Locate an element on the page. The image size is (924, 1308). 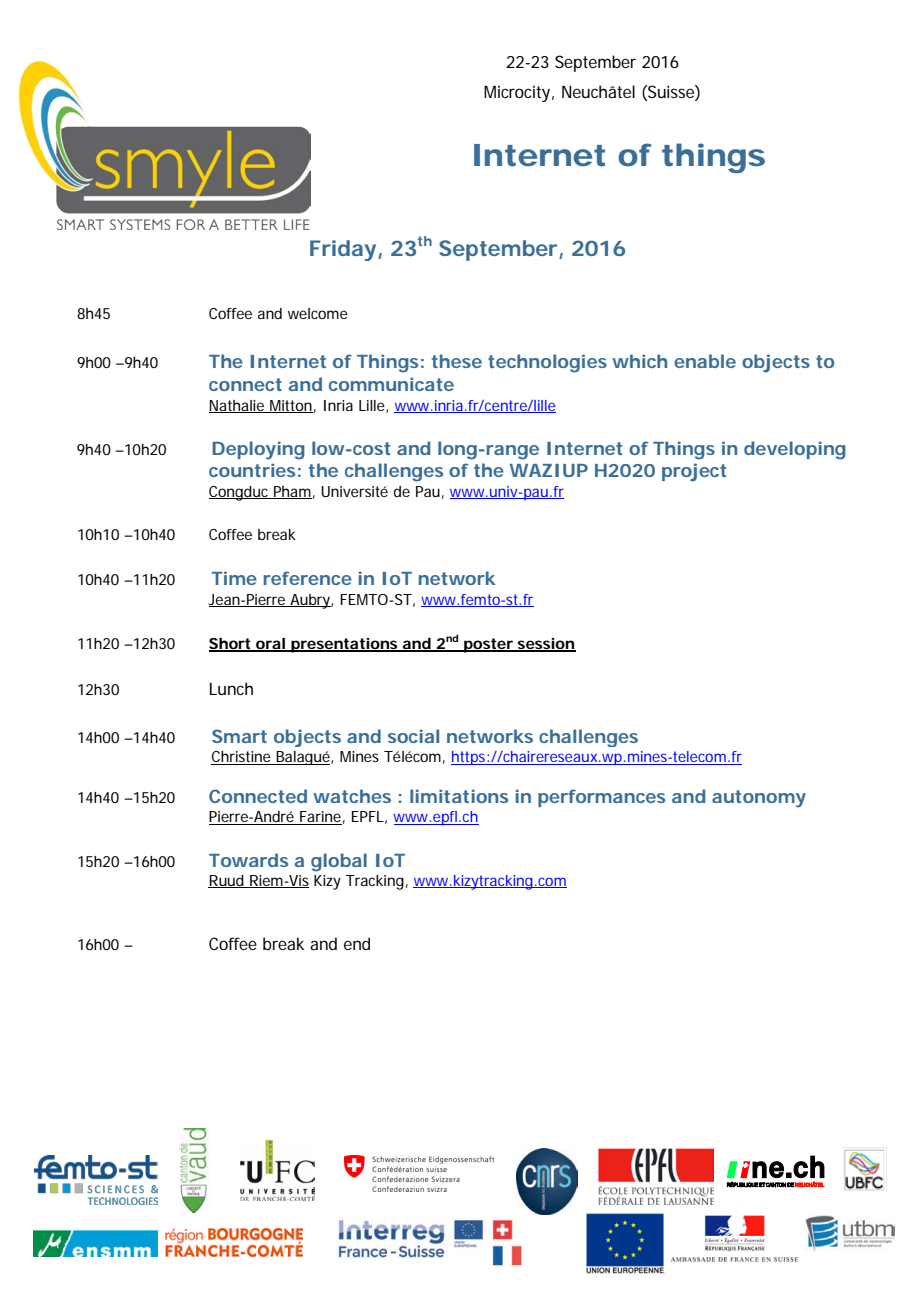
autonomy is located at coordinates (759, 799).
